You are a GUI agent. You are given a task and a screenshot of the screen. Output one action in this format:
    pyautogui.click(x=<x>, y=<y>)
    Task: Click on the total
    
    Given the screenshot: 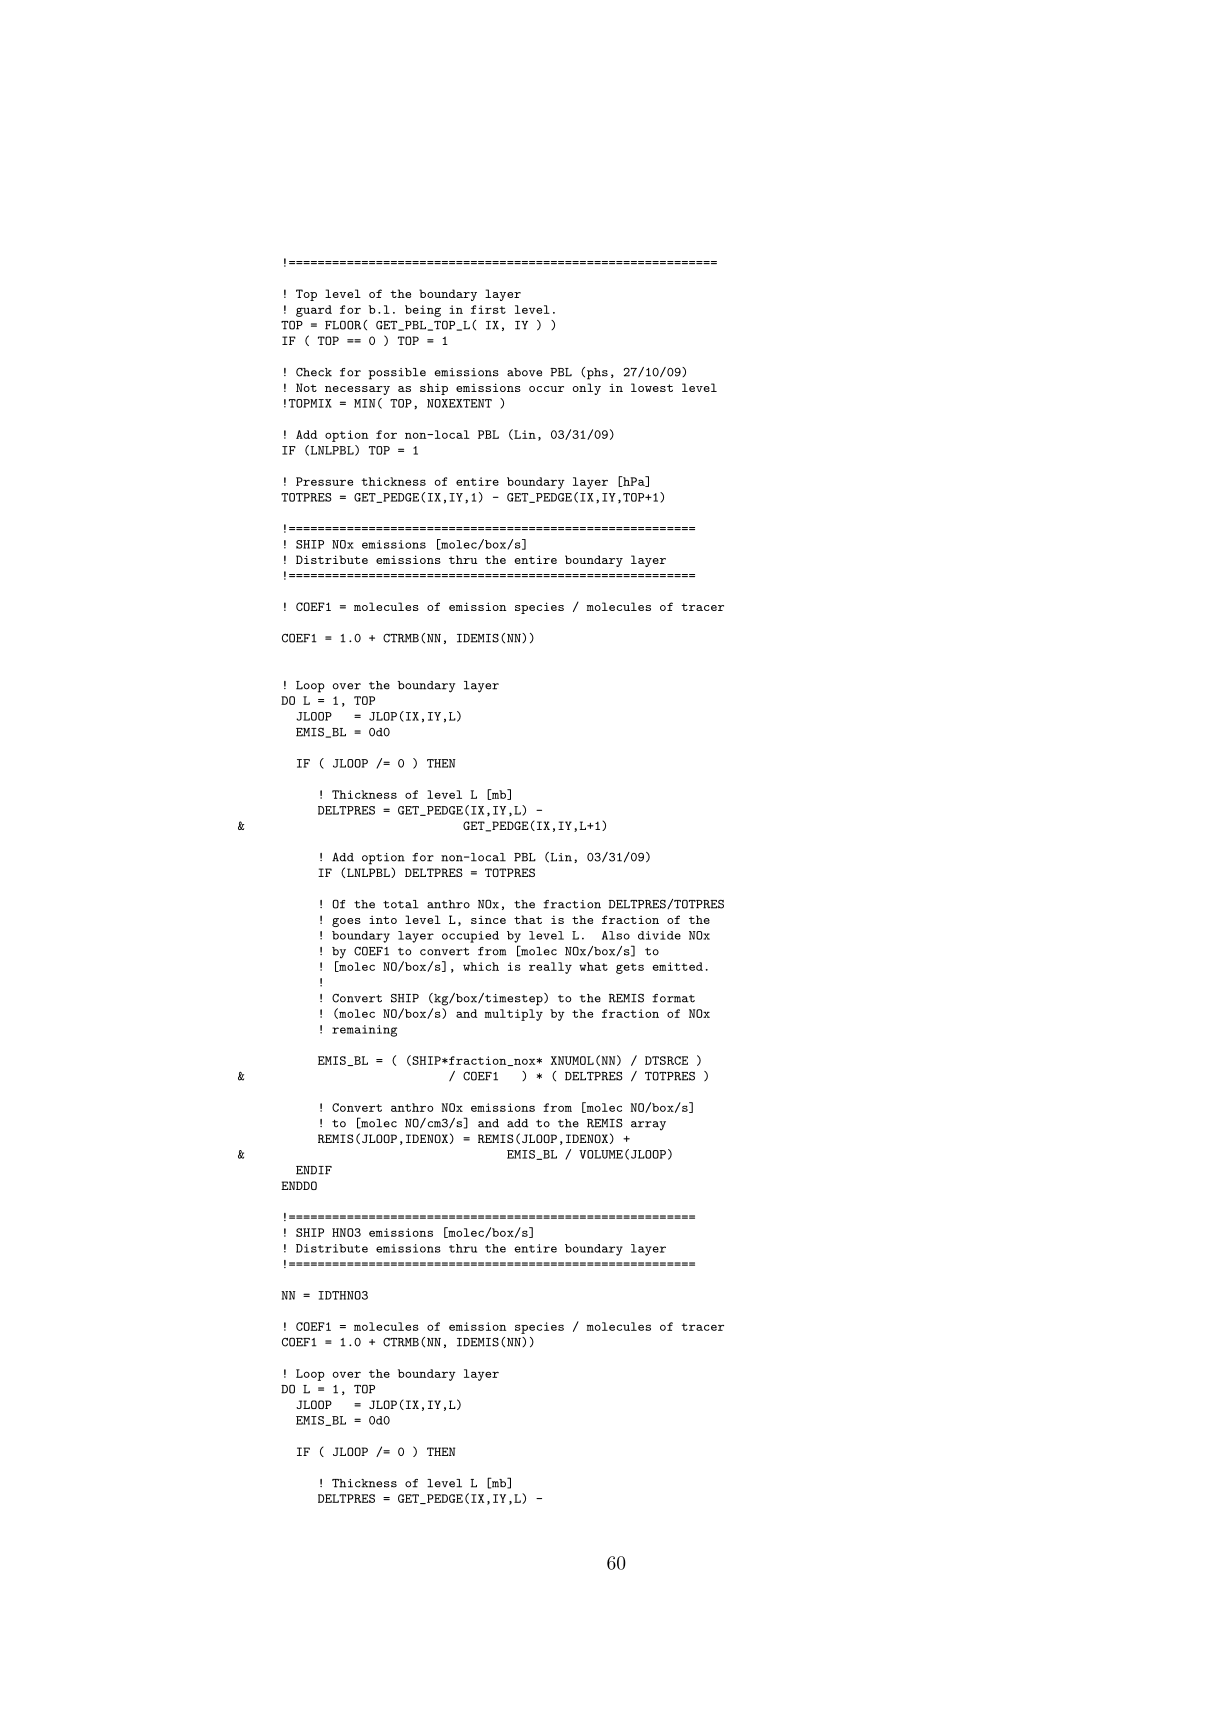 What is the action you would take?
    pyautogui.click(x=401, y=904)
